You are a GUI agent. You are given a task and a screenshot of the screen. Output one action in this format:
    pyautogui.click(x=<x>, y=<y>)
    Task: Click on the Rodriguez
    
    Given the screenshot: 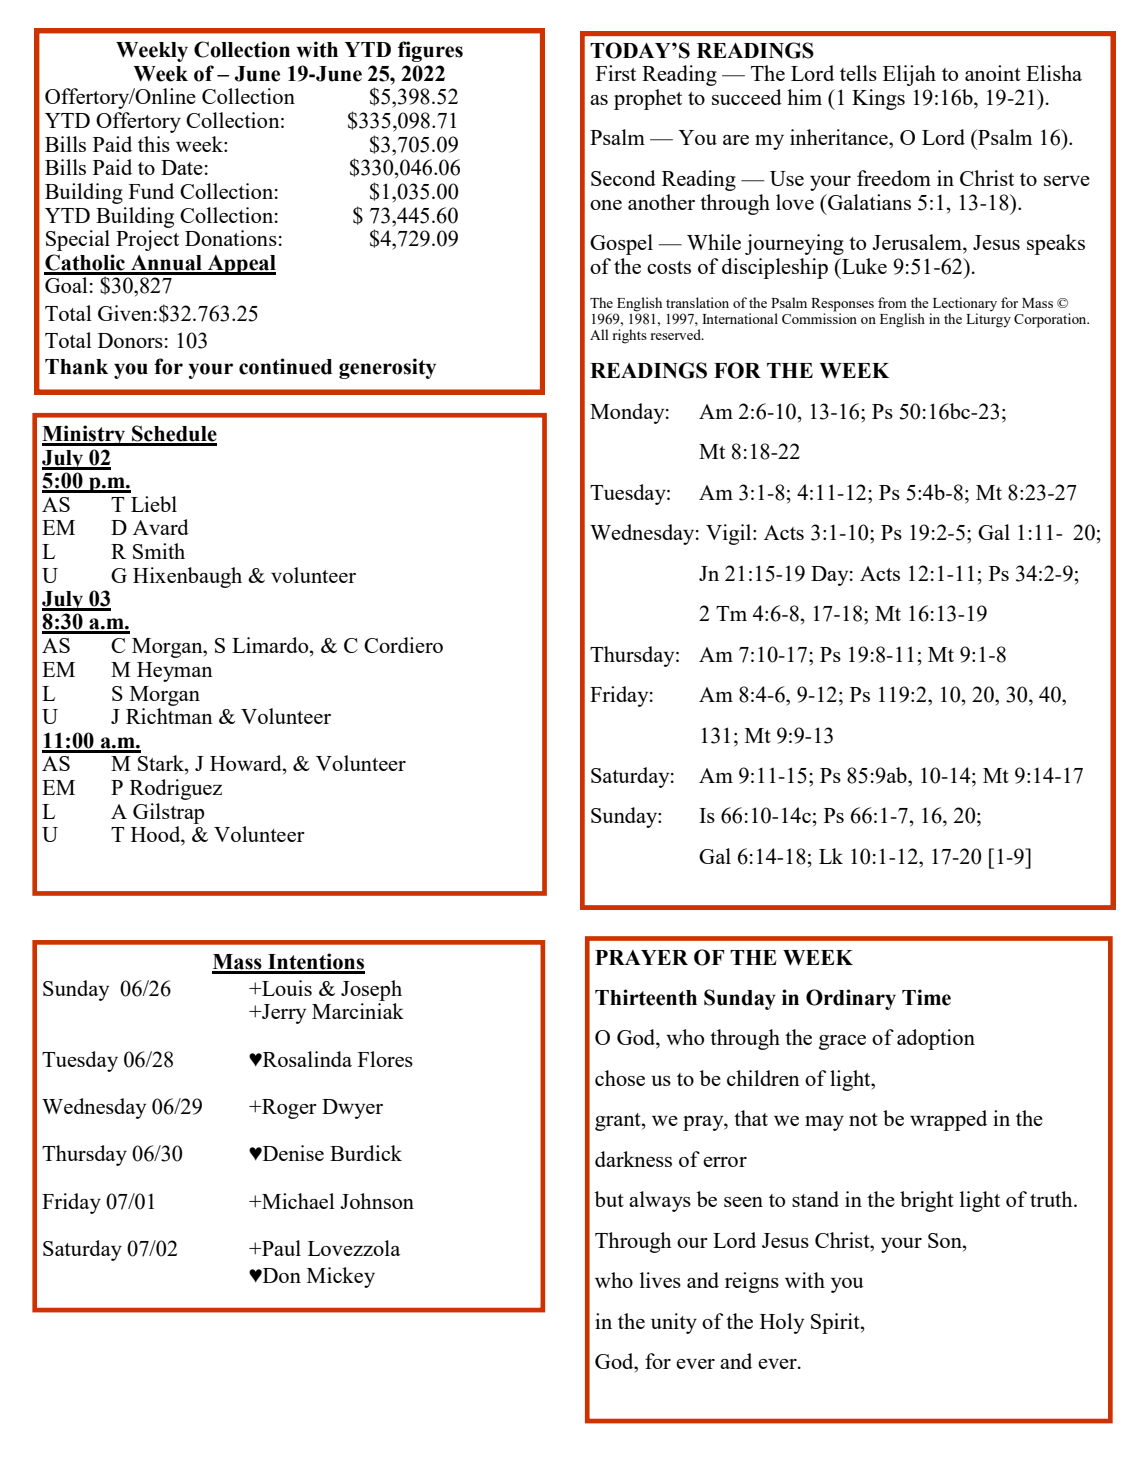 What is the action you would take?
    pyautogui.click(x=176, y=789)
